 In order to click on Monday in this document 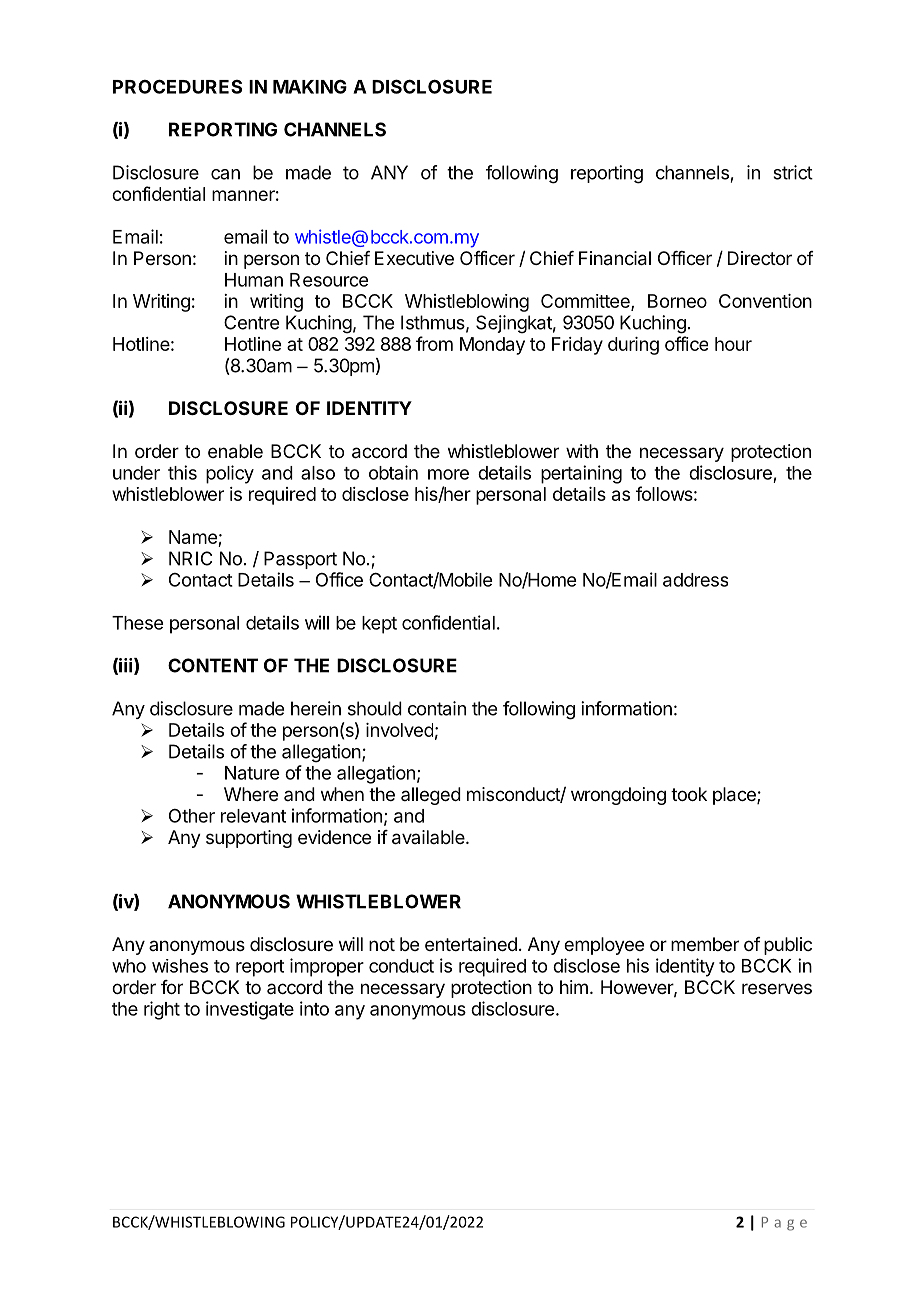, I will do `click(492, 346)`.
